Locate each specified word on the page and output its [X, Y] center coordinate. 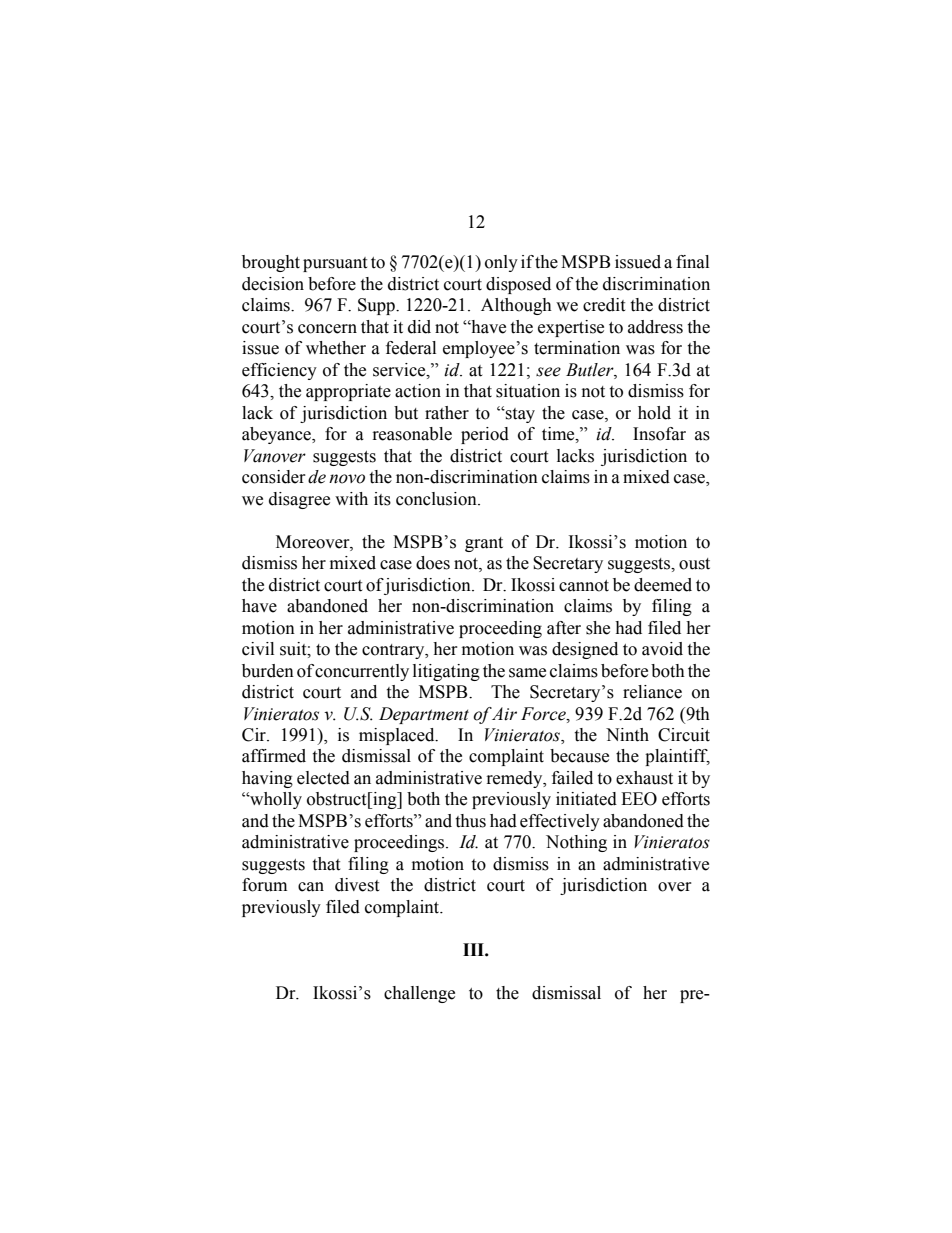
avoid [662, 649]
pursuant [335, 264]
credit [604, 305]
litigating [446, 672]
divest [357, 885]
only [501, 263]
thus [470, 821]
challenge [419, 994]
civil [258, 649]
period [485, 435]
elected [323, 778]
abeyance [277, 435]
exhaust [644, 778]
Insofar [659, 434]
